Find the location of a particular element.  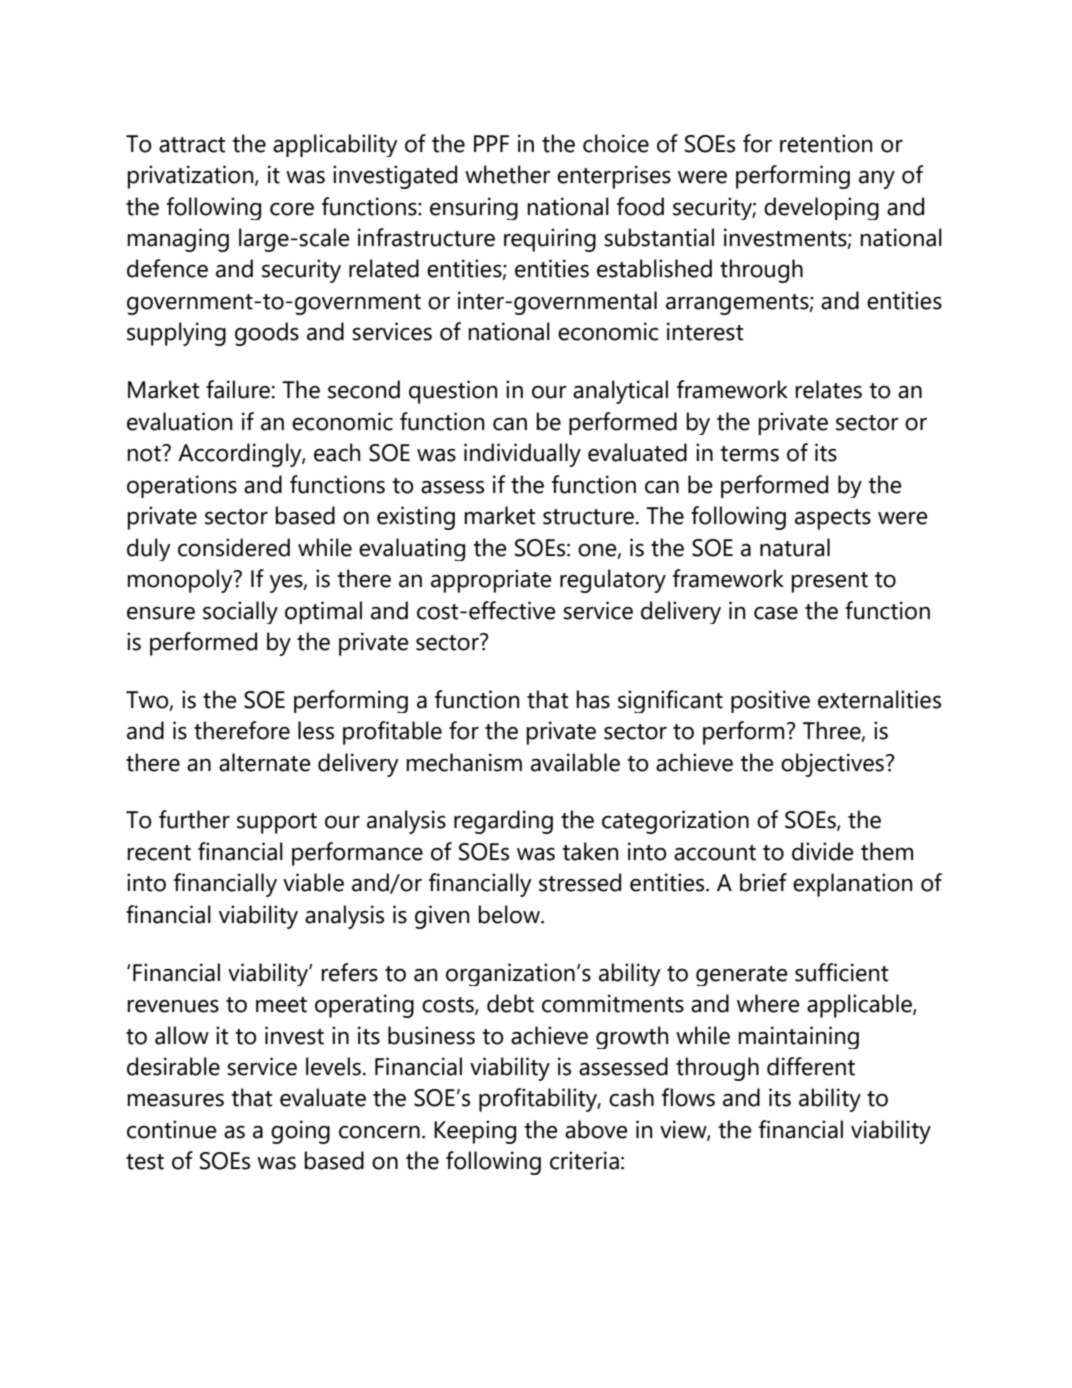

regarding is located at coordinates (503, 822).
